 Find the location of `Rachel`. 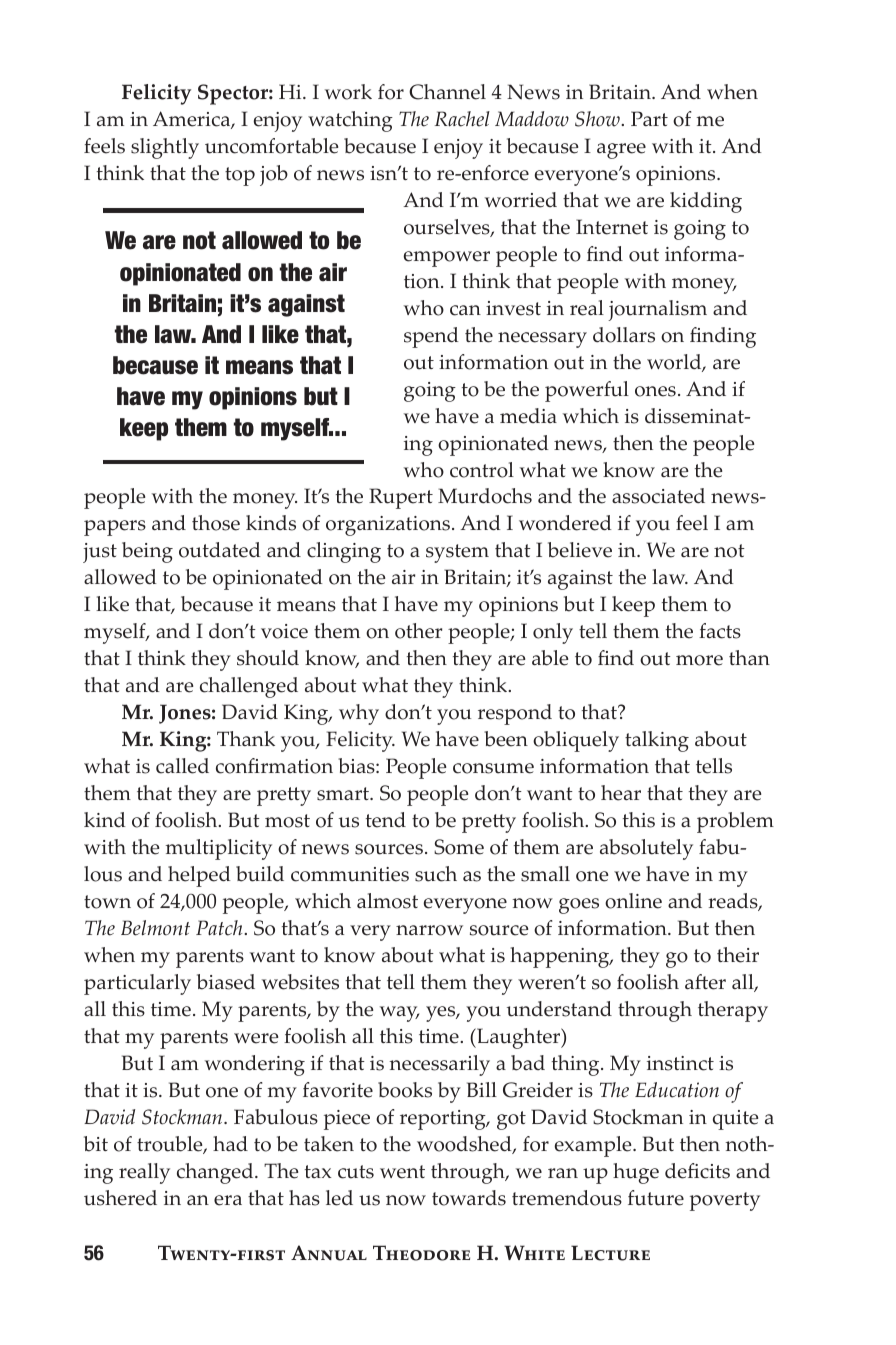

Rachel is located at coordinates (462, 119).
